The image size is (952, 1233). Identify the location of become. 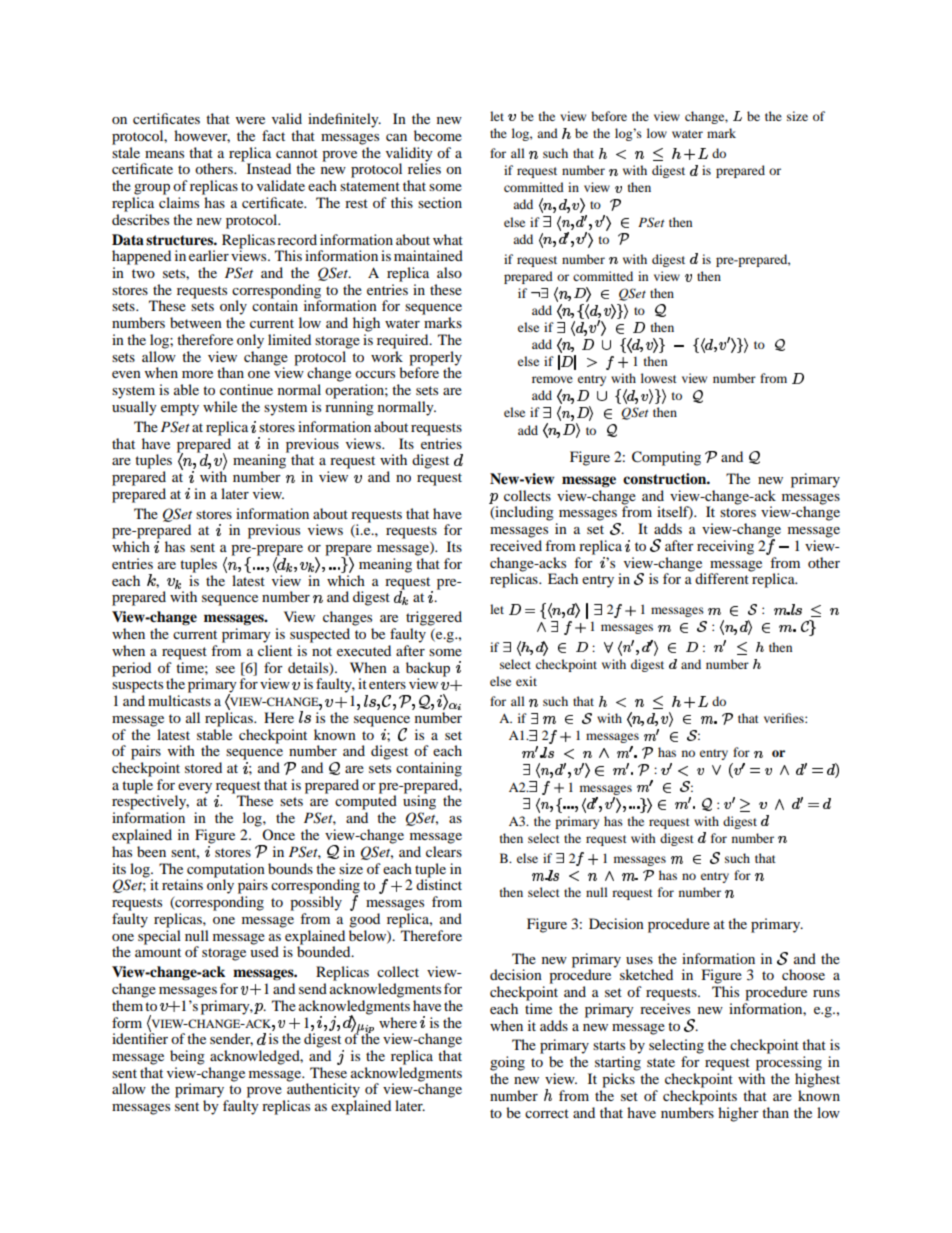
(438, 135).
